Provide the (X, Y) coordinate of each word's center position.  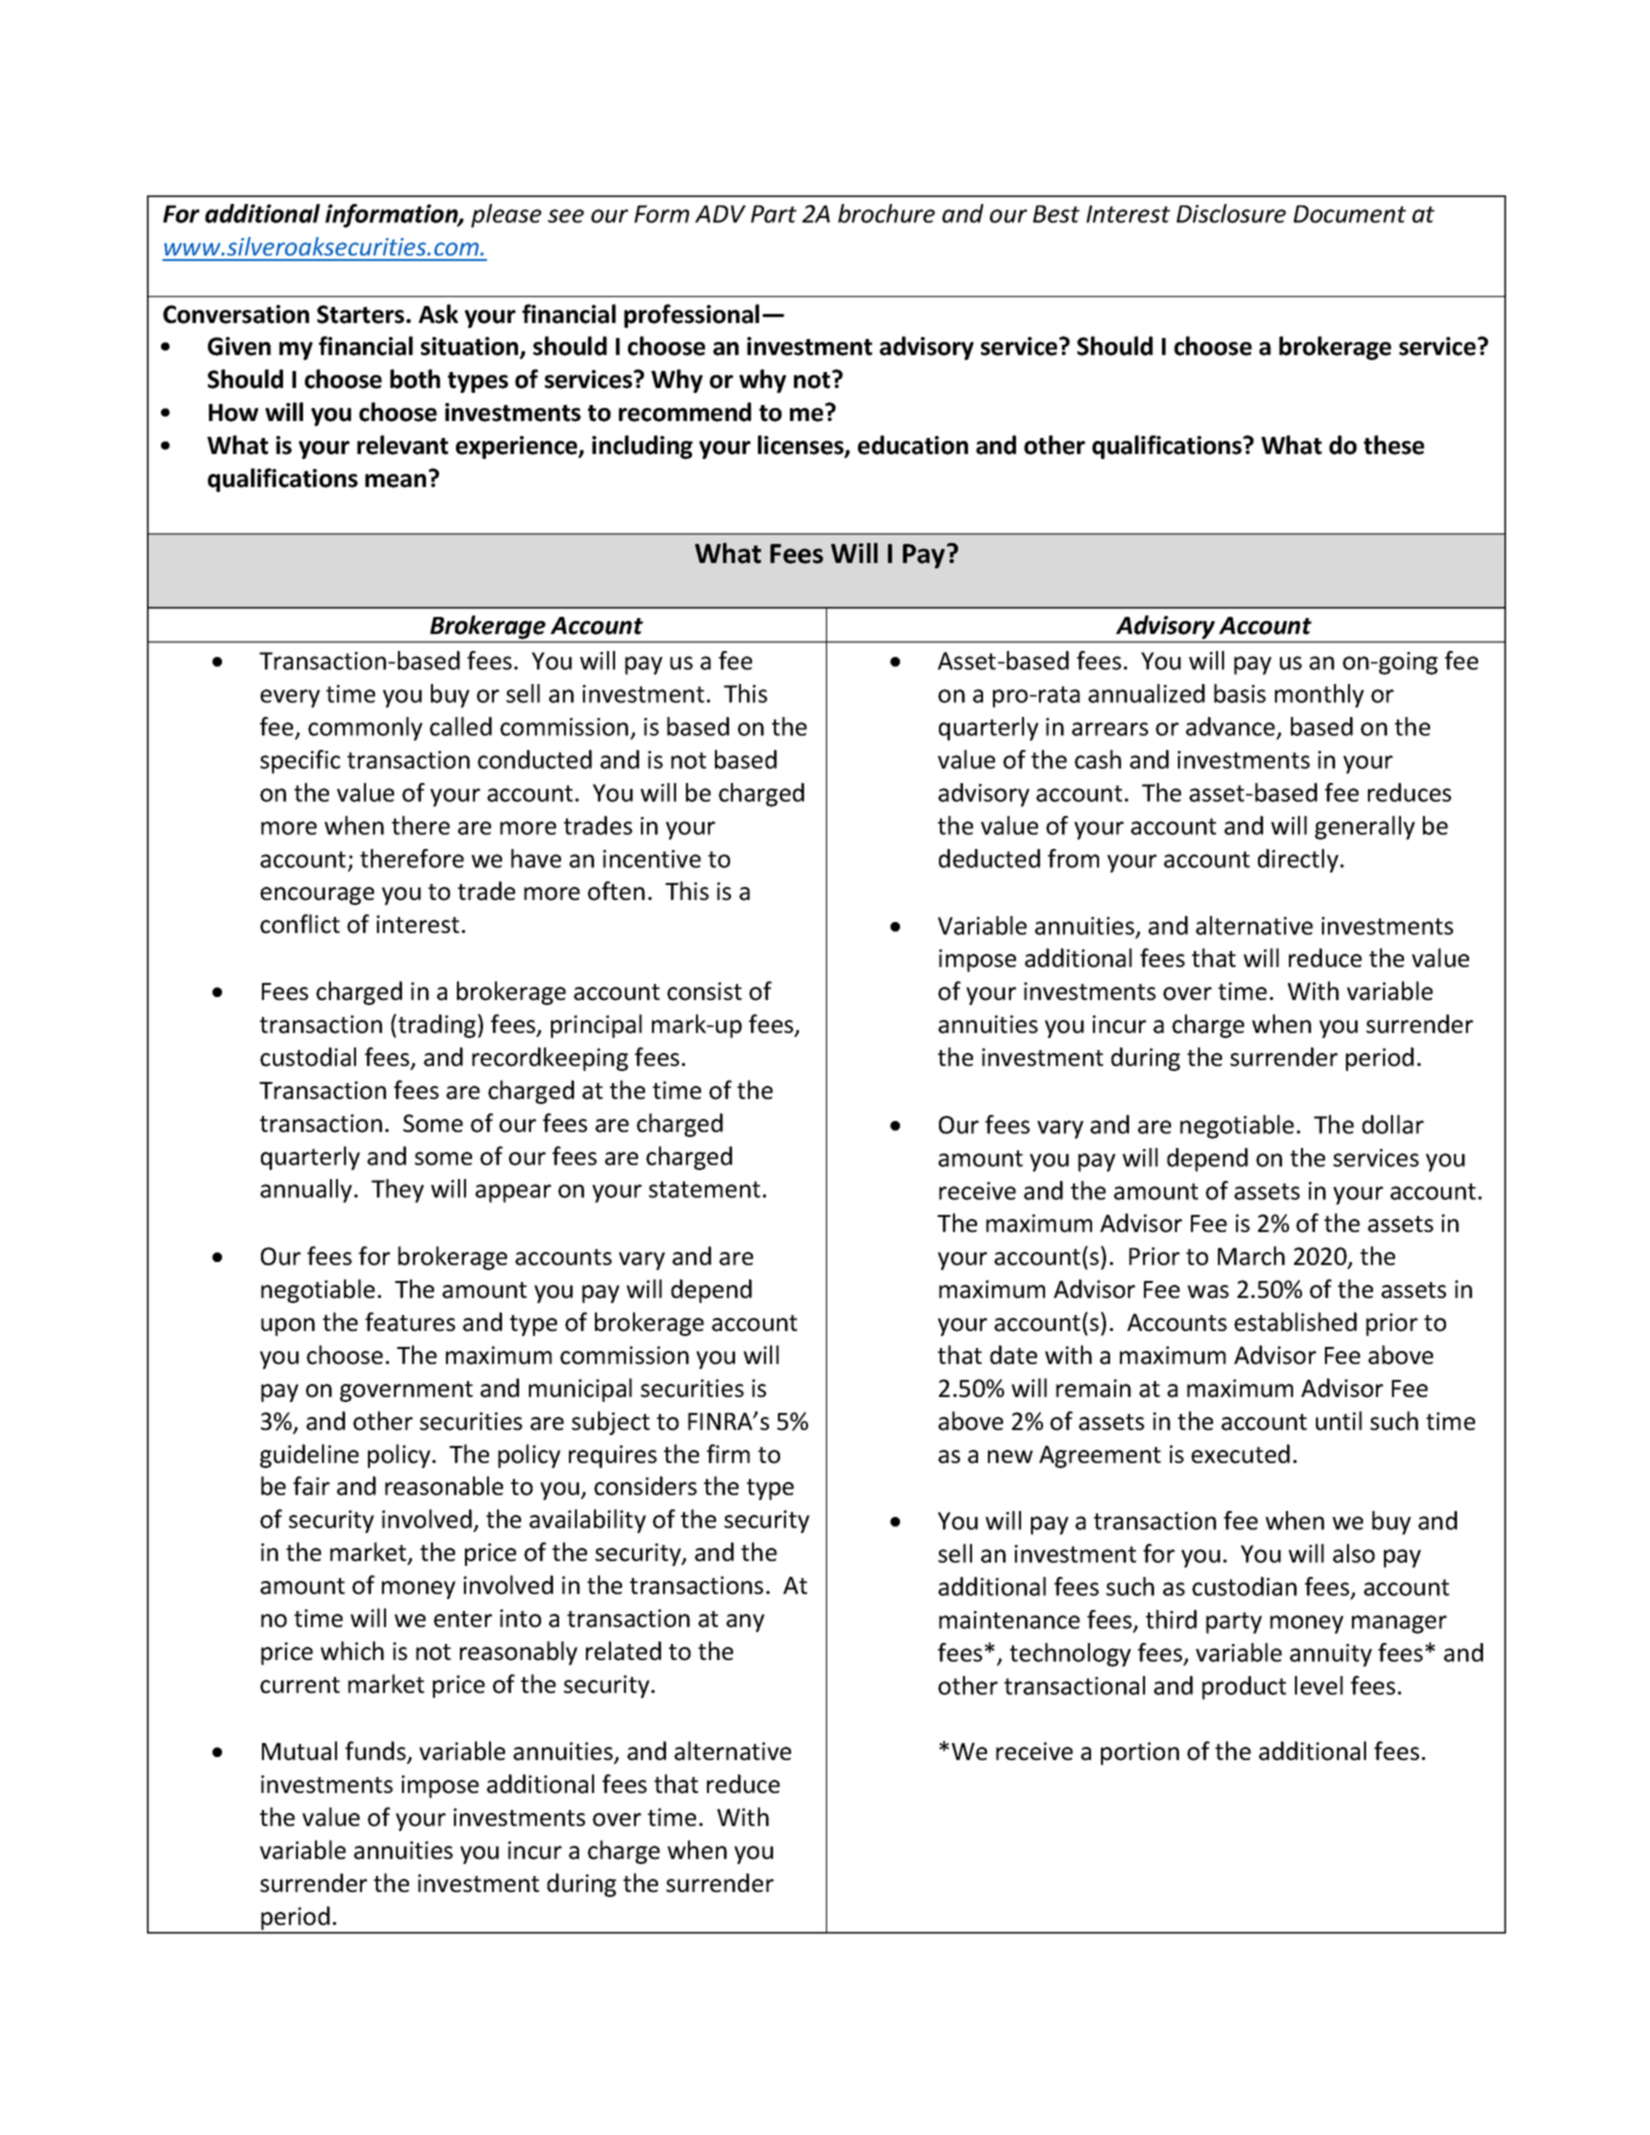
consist (704, 991)
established (1295, 1322)
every (290, 698)
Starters (362, 314)
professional (691, 316)
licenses (802, 446)
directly (1299, 861)
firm (728, 1453)
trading (437, 1026)
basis (1240, 693)
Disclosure (1231, 213)
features (410, 1322)
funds (376, 1752)
